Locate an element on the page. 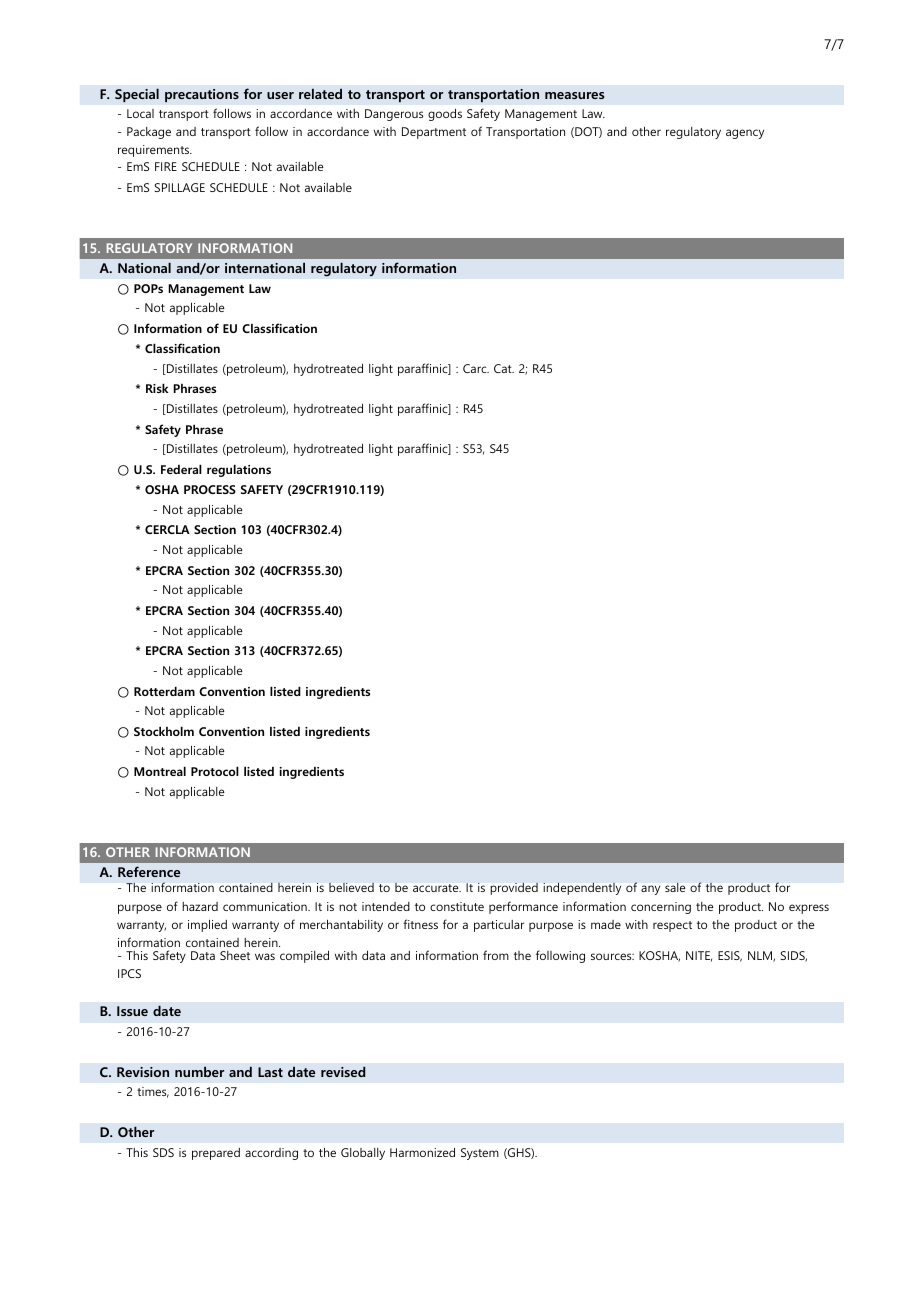 Image resolution: width=924 pixels, height=1308 pixels. Department is located at coordinates (434, 133).
